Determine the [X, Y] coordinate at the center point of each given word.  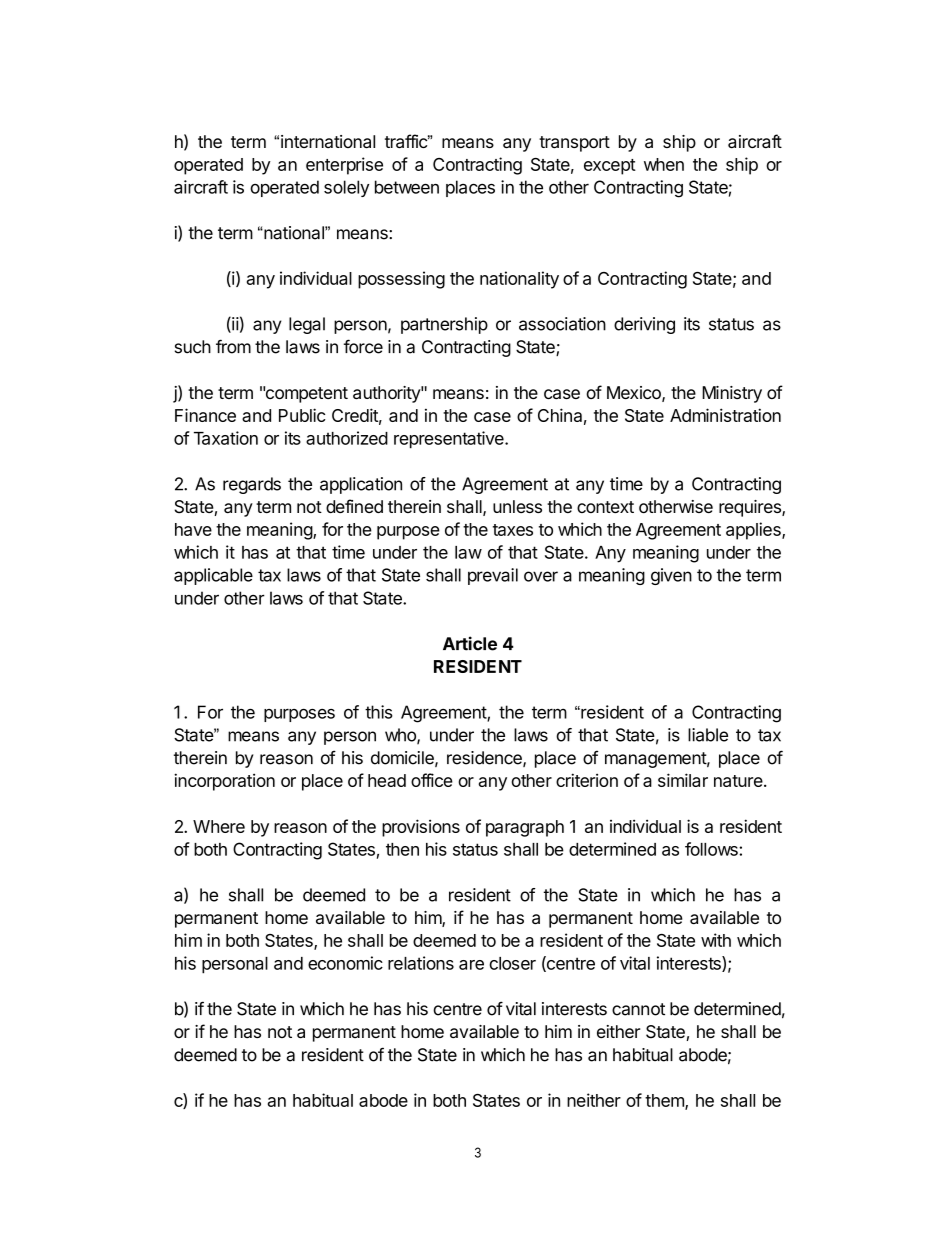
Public [302, 415]
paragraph [525, 828]
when [664, 164]
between [407, 187]
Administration [725, 415]
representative [450, 440]
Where [219, 826]
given [671, 576]
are [471, 965]
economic [345, 963]
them [665, 1101]
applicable [213, 576]
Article [470, 643]
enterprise [344, 166]
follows [712, 849]
